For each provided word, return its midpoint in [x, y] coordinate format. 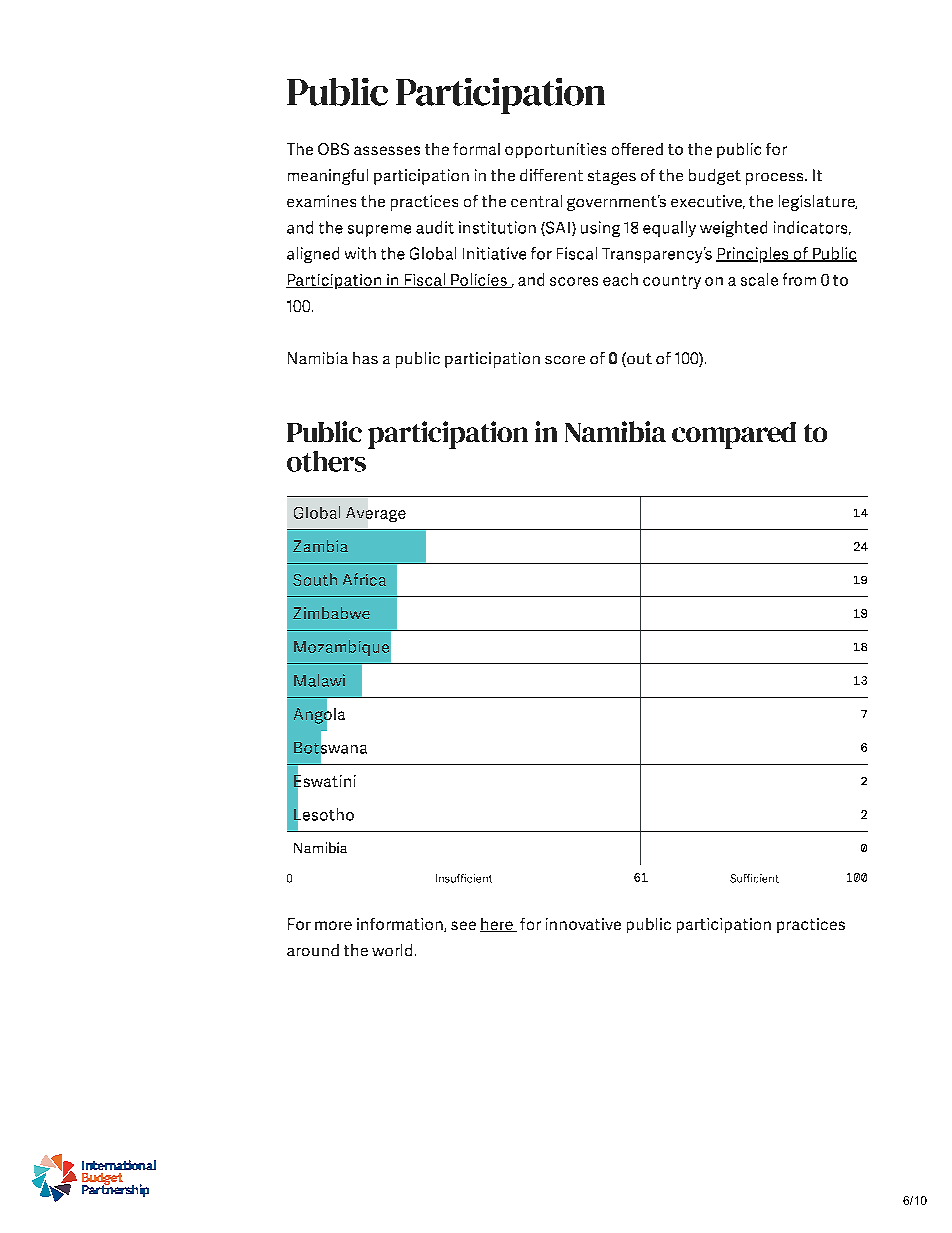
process [776, 179]
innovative [583, 924]
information [401, 925]
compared [734, 435]
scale [759, 279]
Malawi [319, 680]
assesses [387, 150]
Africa [364, 579]
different [551, 175]
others [326, 461]
